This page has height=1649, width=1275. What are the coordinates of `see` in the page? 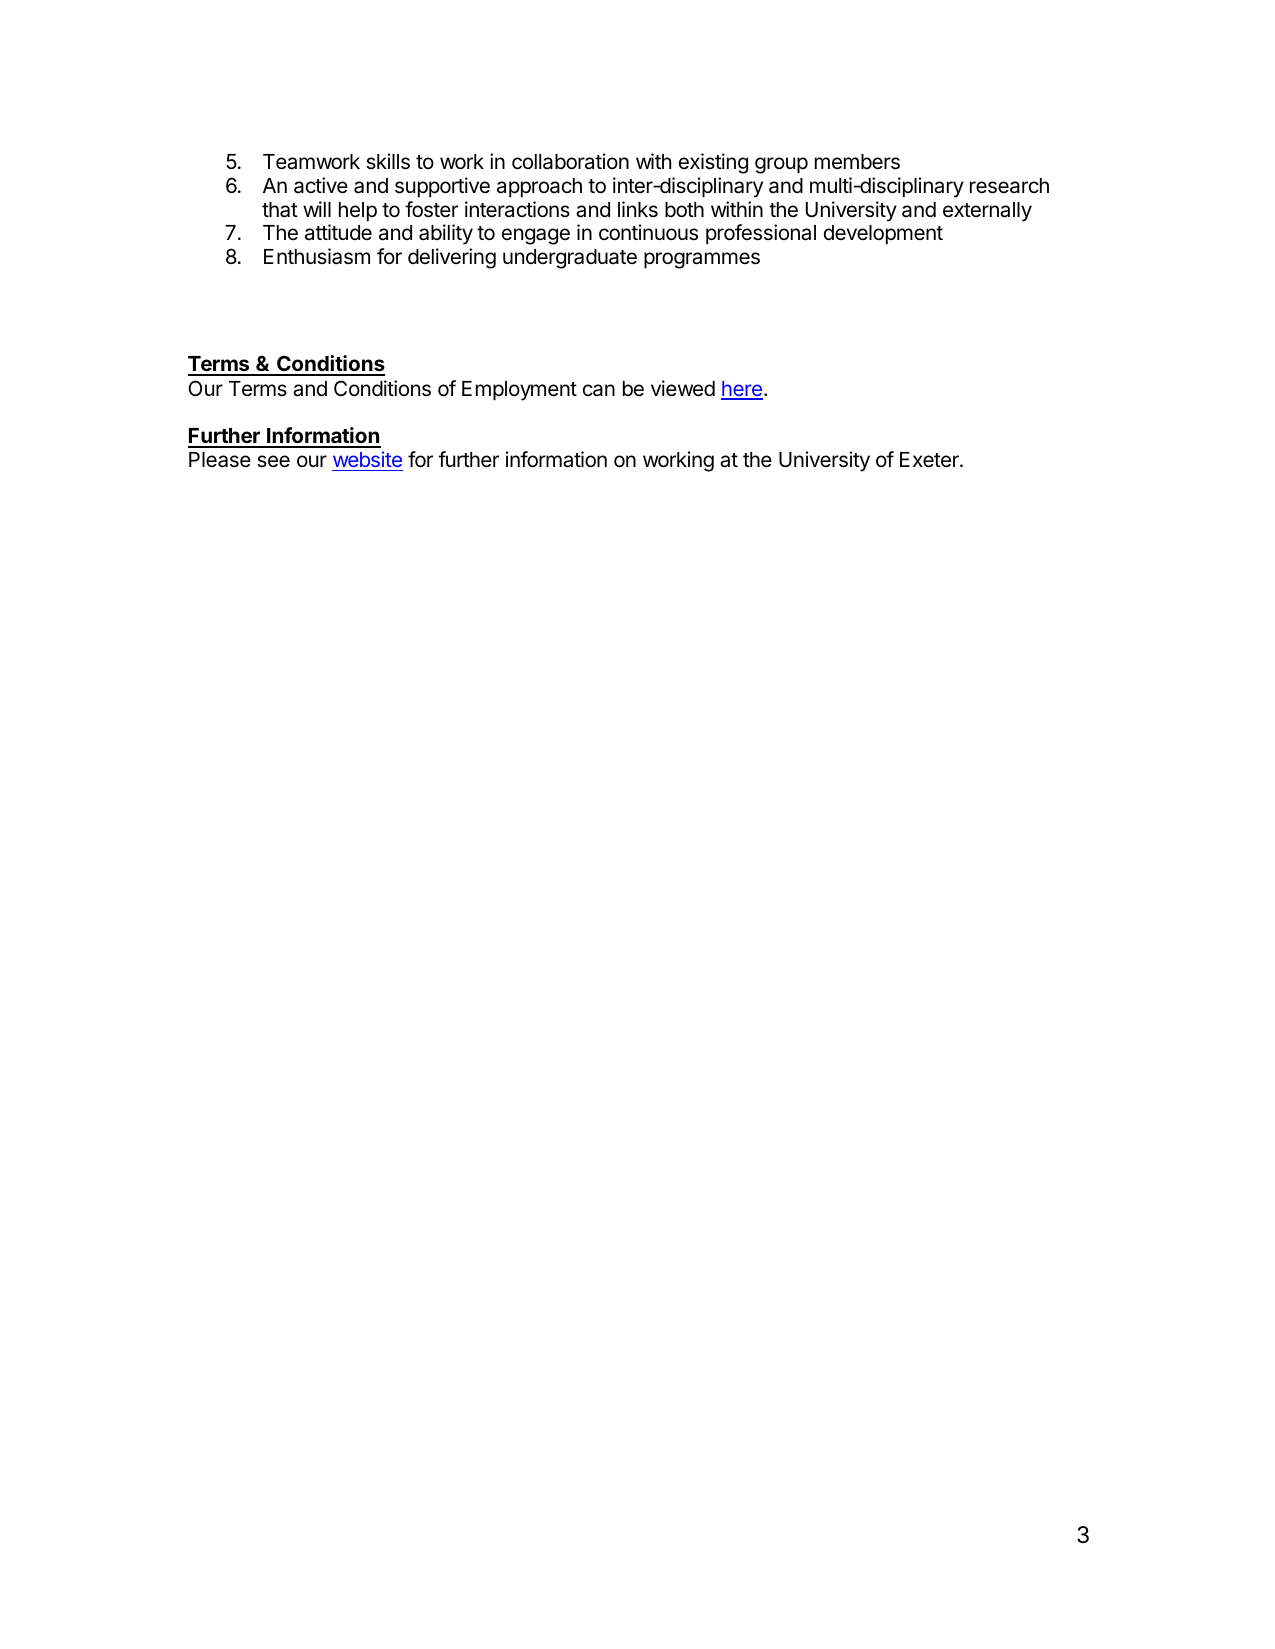 It's located at (273, 461).
